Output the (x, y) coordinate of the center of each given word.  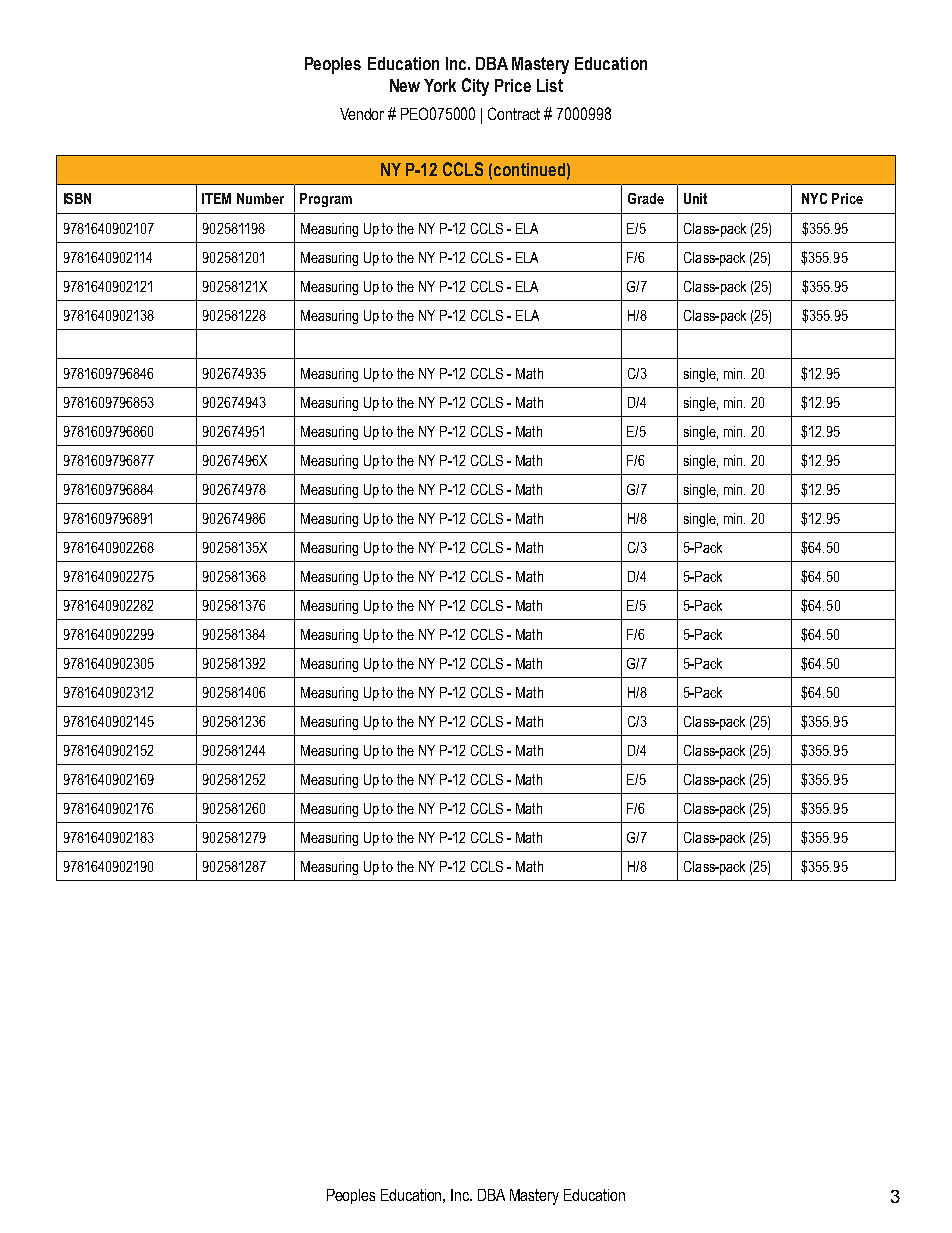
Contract (514, 113)
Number (260, 198)
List (550, 85)
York (440, 85)
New (405, 85)
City (475, 87)
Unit (695, 198)
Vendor (362, 114)
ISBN (77, 198)
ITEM (216, 198)
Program (326, 200)
